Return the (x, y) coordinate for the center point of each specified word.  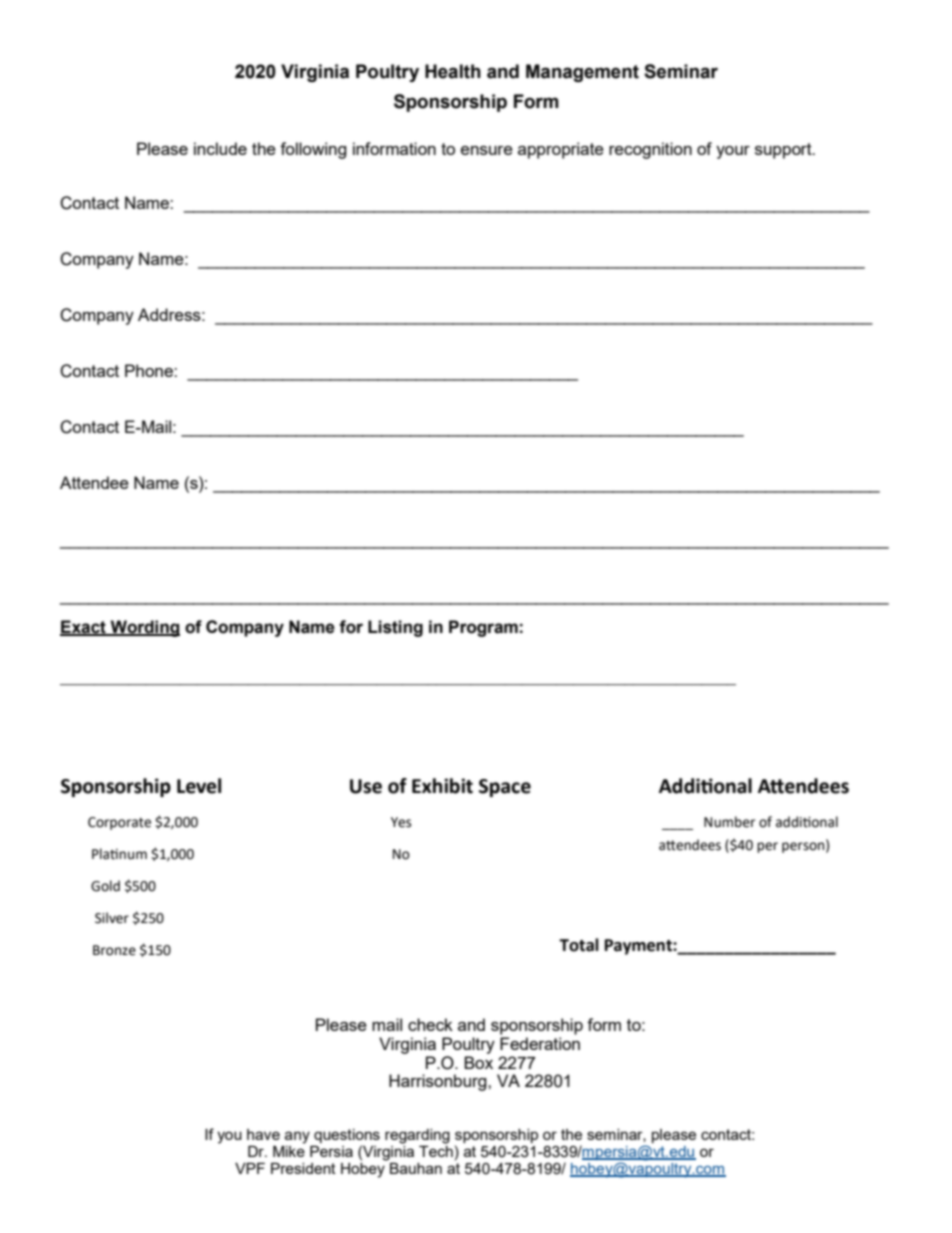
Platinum (119, 854)
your (733, 152)
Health (453, 71)
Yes (401, 822)
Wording (144, 628)
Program (483, 628)
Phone (150, 370)
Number (729, 822)
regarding (417, 1136)
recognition (650, 150)
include (220, 148)
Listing (395, 628)
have (263, 1134)
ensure (487, 150)
